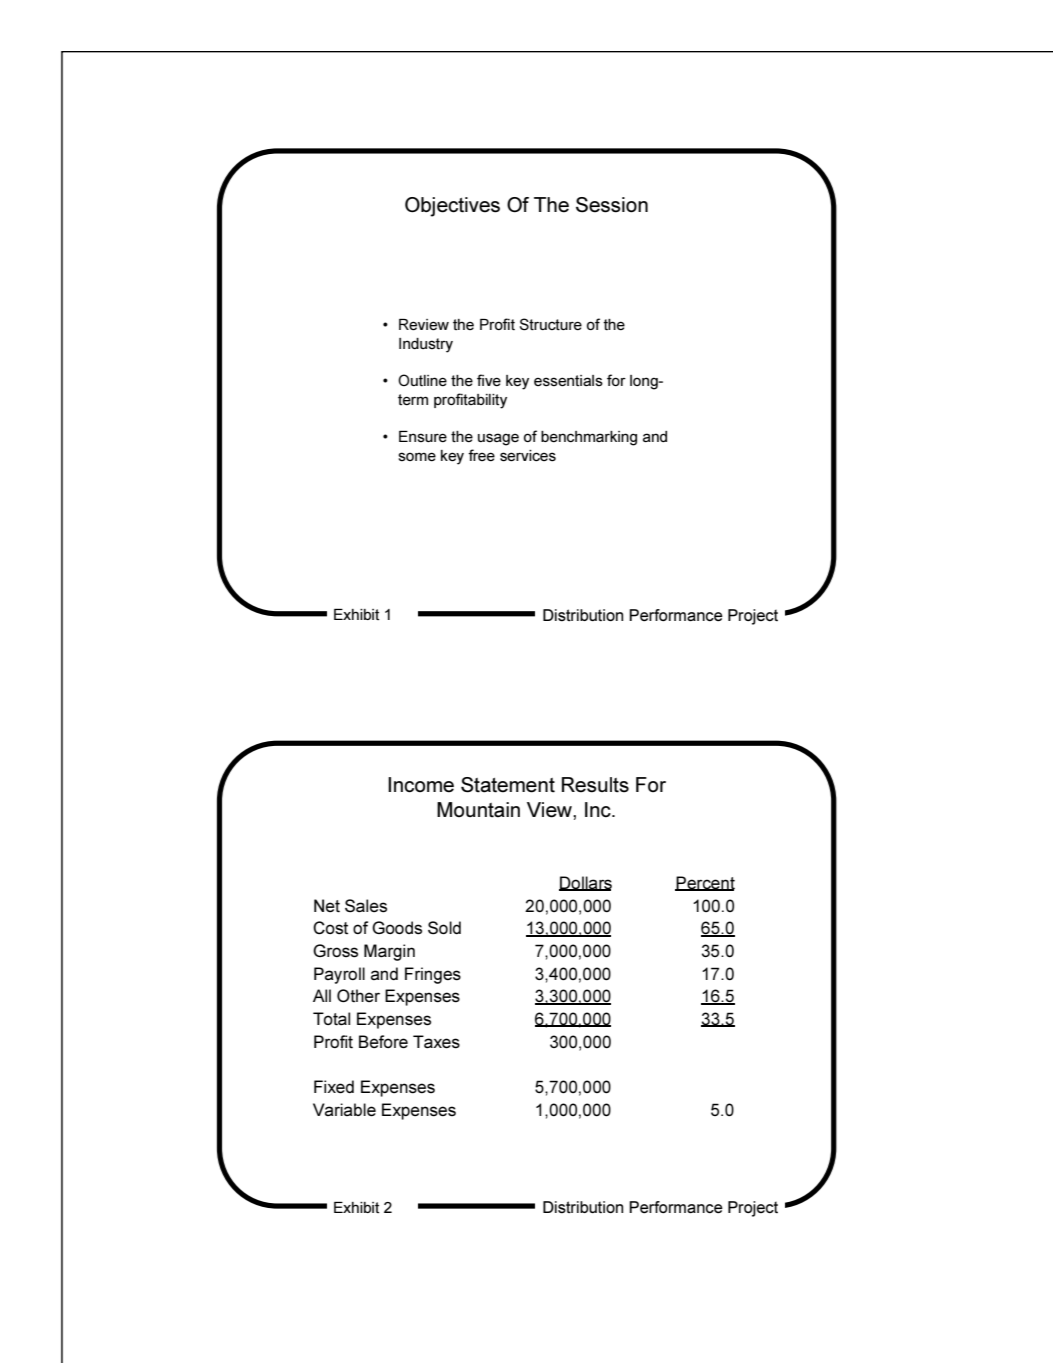 The height and width of the screenshot is (1363, 1053). What do you see at coordinates (444, 928) in the screenshot?
I see `Sold` at bounding box center [444, 928].
